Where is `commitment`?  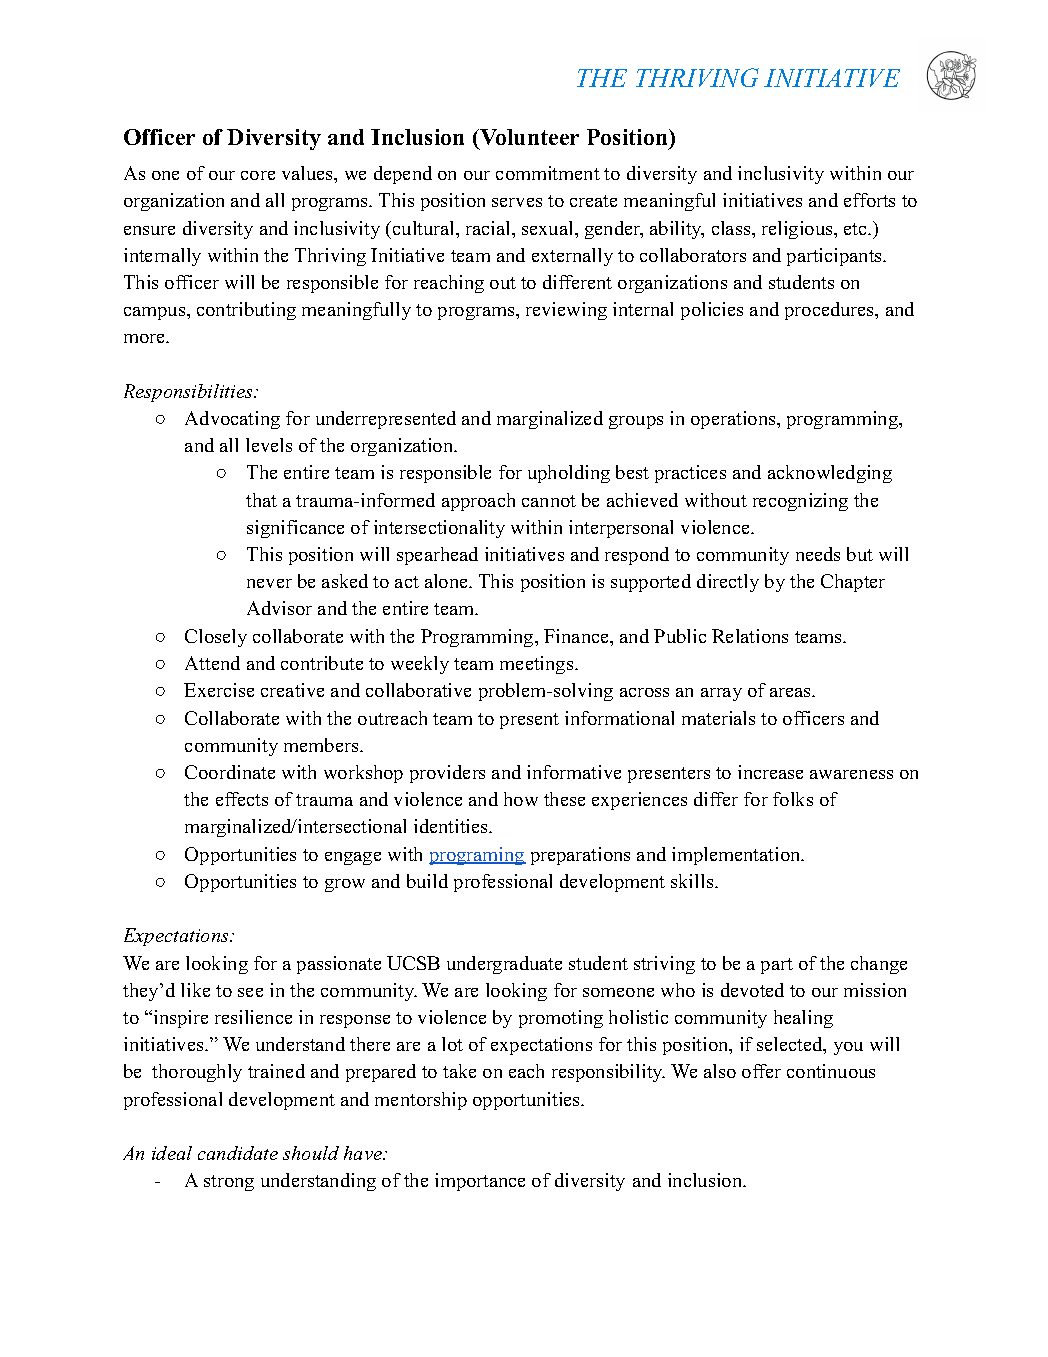 commitment is located at coordinates (548, 173).
